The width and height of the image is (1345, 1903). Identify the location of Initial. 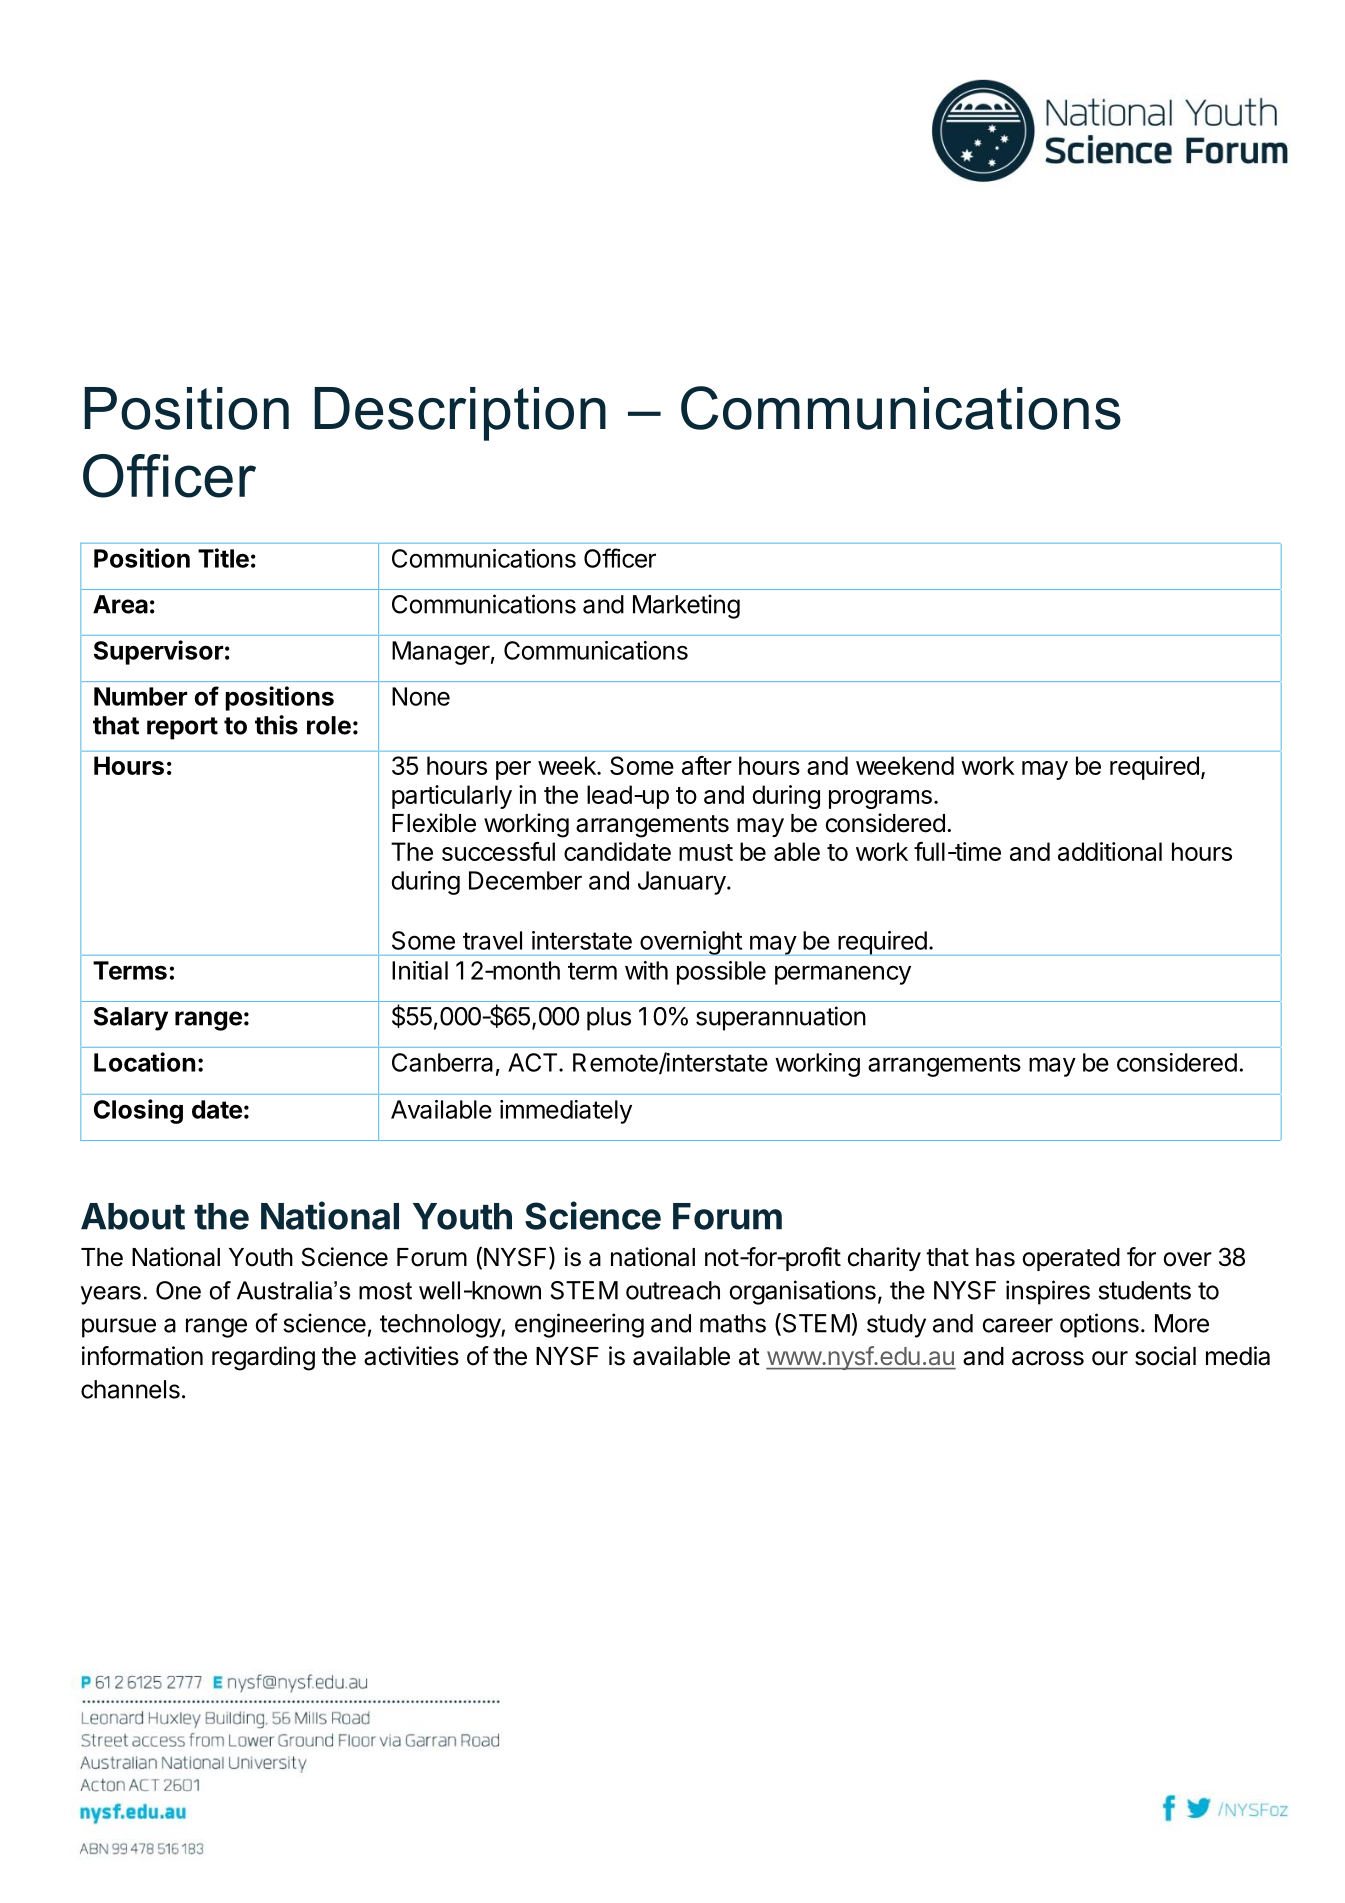
(420, 970).
